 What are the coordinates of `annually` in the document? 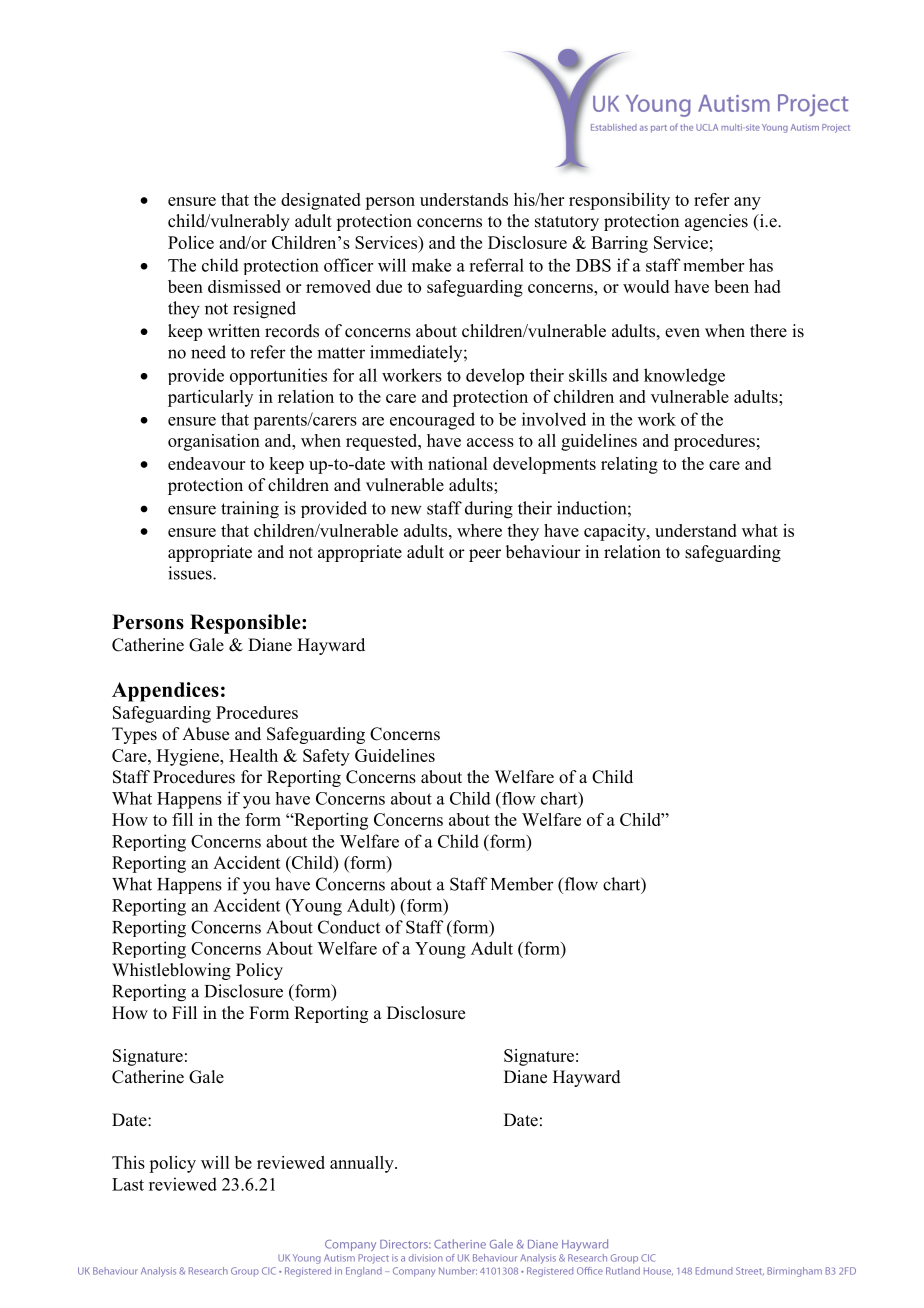 It's located at (363, 1164).
